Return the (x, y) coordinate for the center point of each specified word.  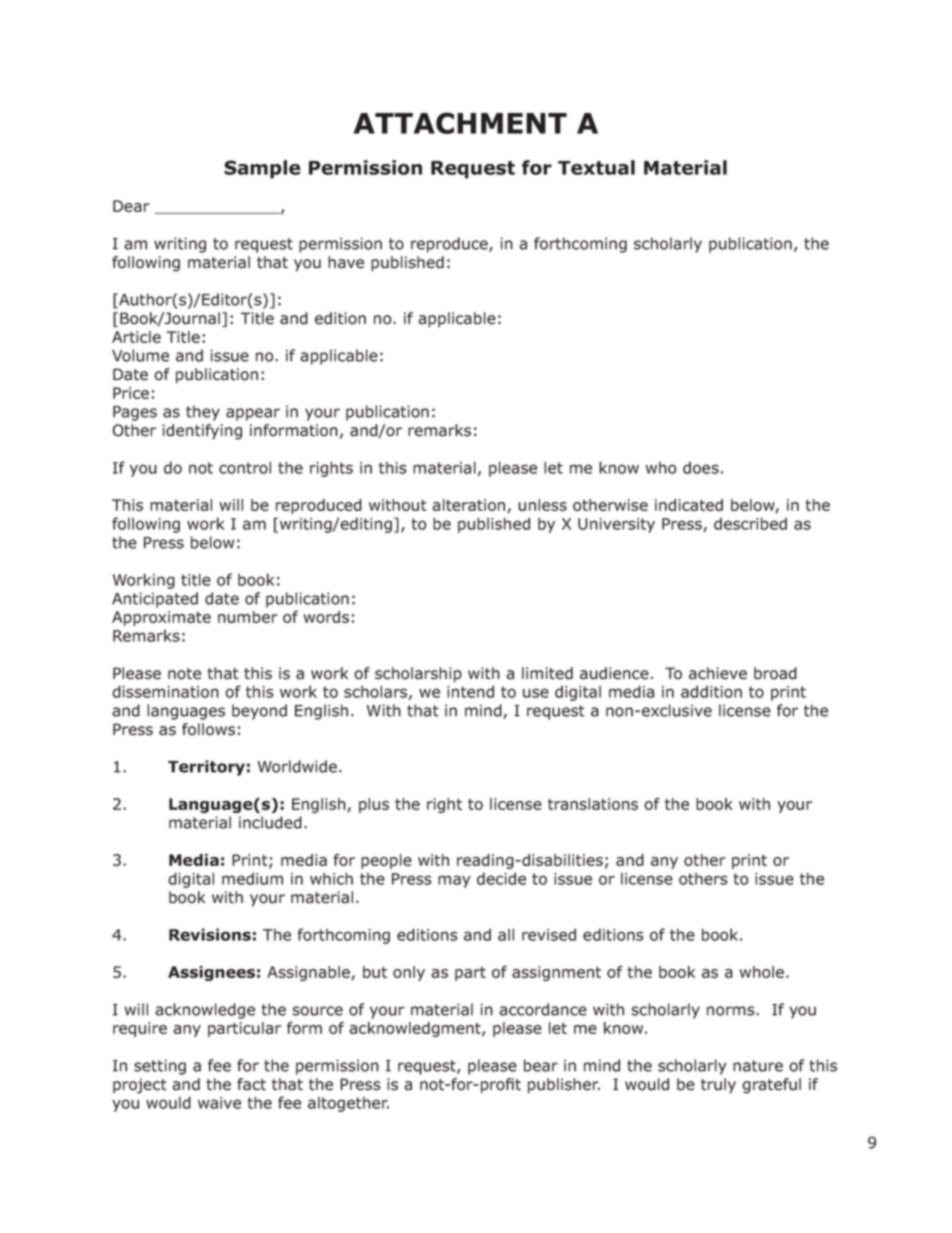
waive (219, 1103)
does (701, 468)
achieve (718, 673)
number (247, 617)
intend (470, 691)
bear (541, 1065)
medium (252, 879)
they (203, 413)
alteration (468, 505)
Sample (262, 169)
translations (593, 804)
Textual (596, 167)
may (454, 881)
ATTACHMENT (460, 123)
